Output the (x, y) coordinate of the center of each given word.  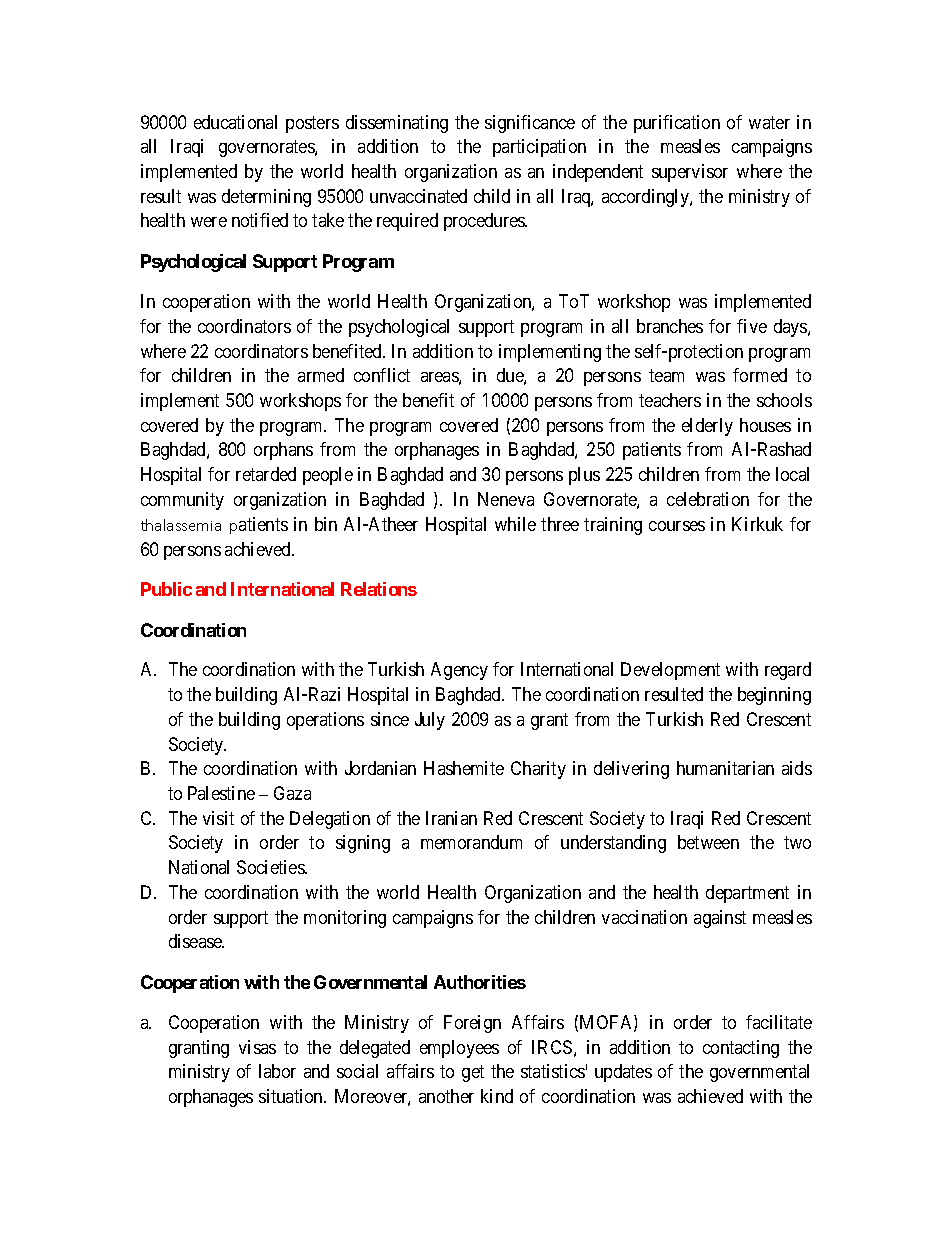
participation (539, 148)
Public (166, 589)
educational (235, 122)
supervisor (690, 173)
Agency (459, 671)
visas (257, 1047)
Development (670, 671)
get (473, 1073)
